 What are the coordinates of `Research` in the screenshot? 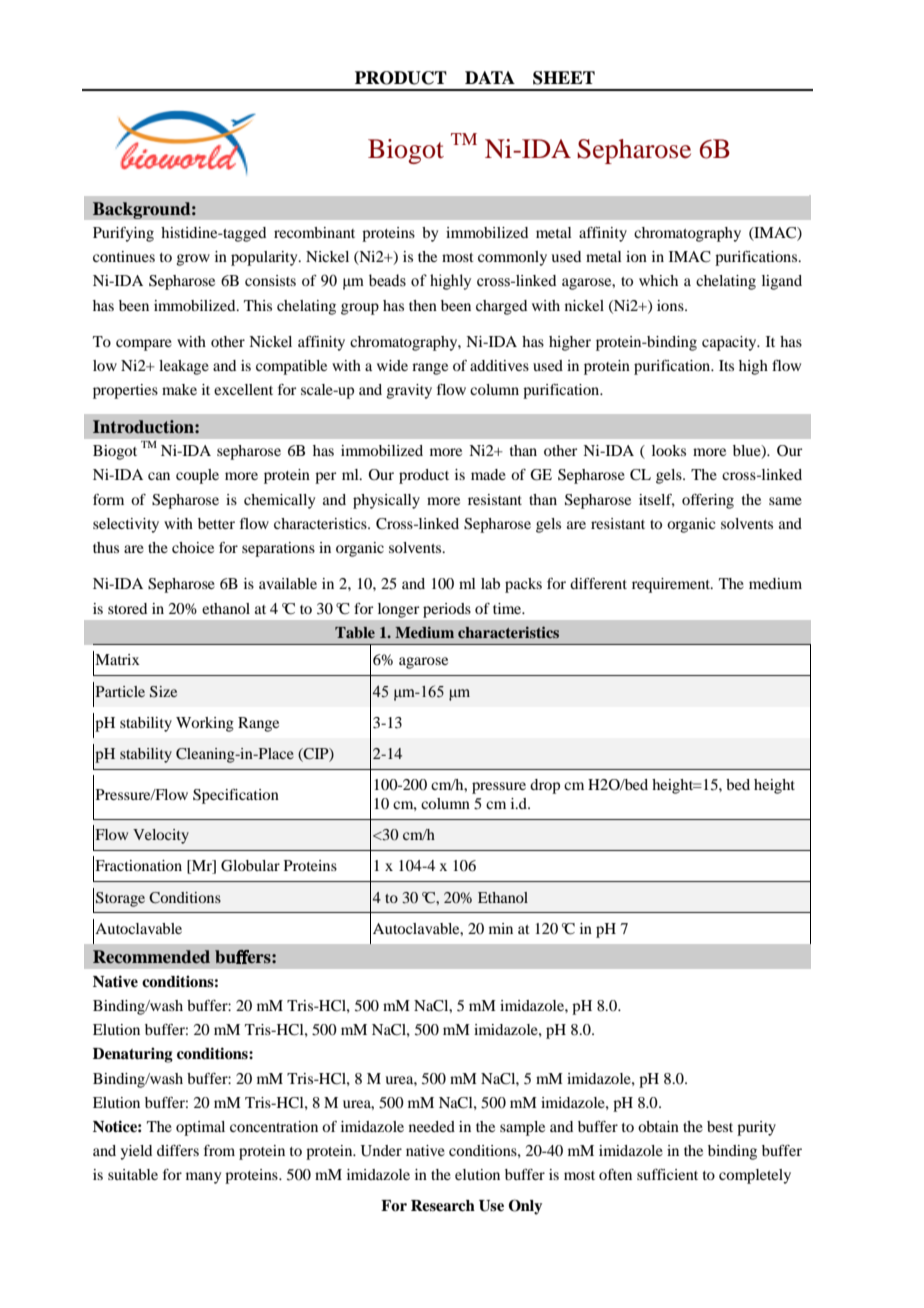 It's located at (443, 1206).
